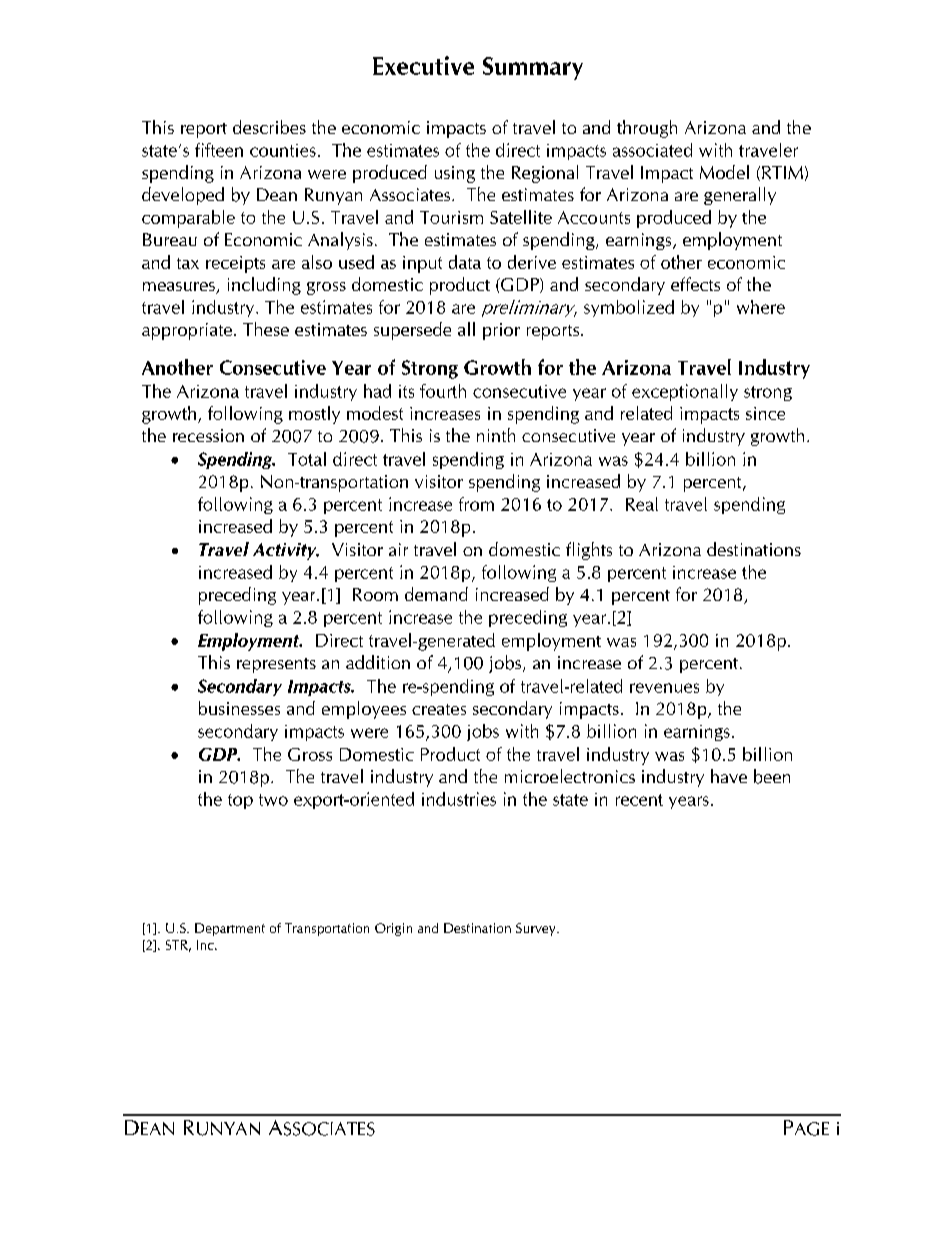 Image resolution: width=952 pixels, height=1233 pixels. I want to click on Executive, so click(423, 65).
